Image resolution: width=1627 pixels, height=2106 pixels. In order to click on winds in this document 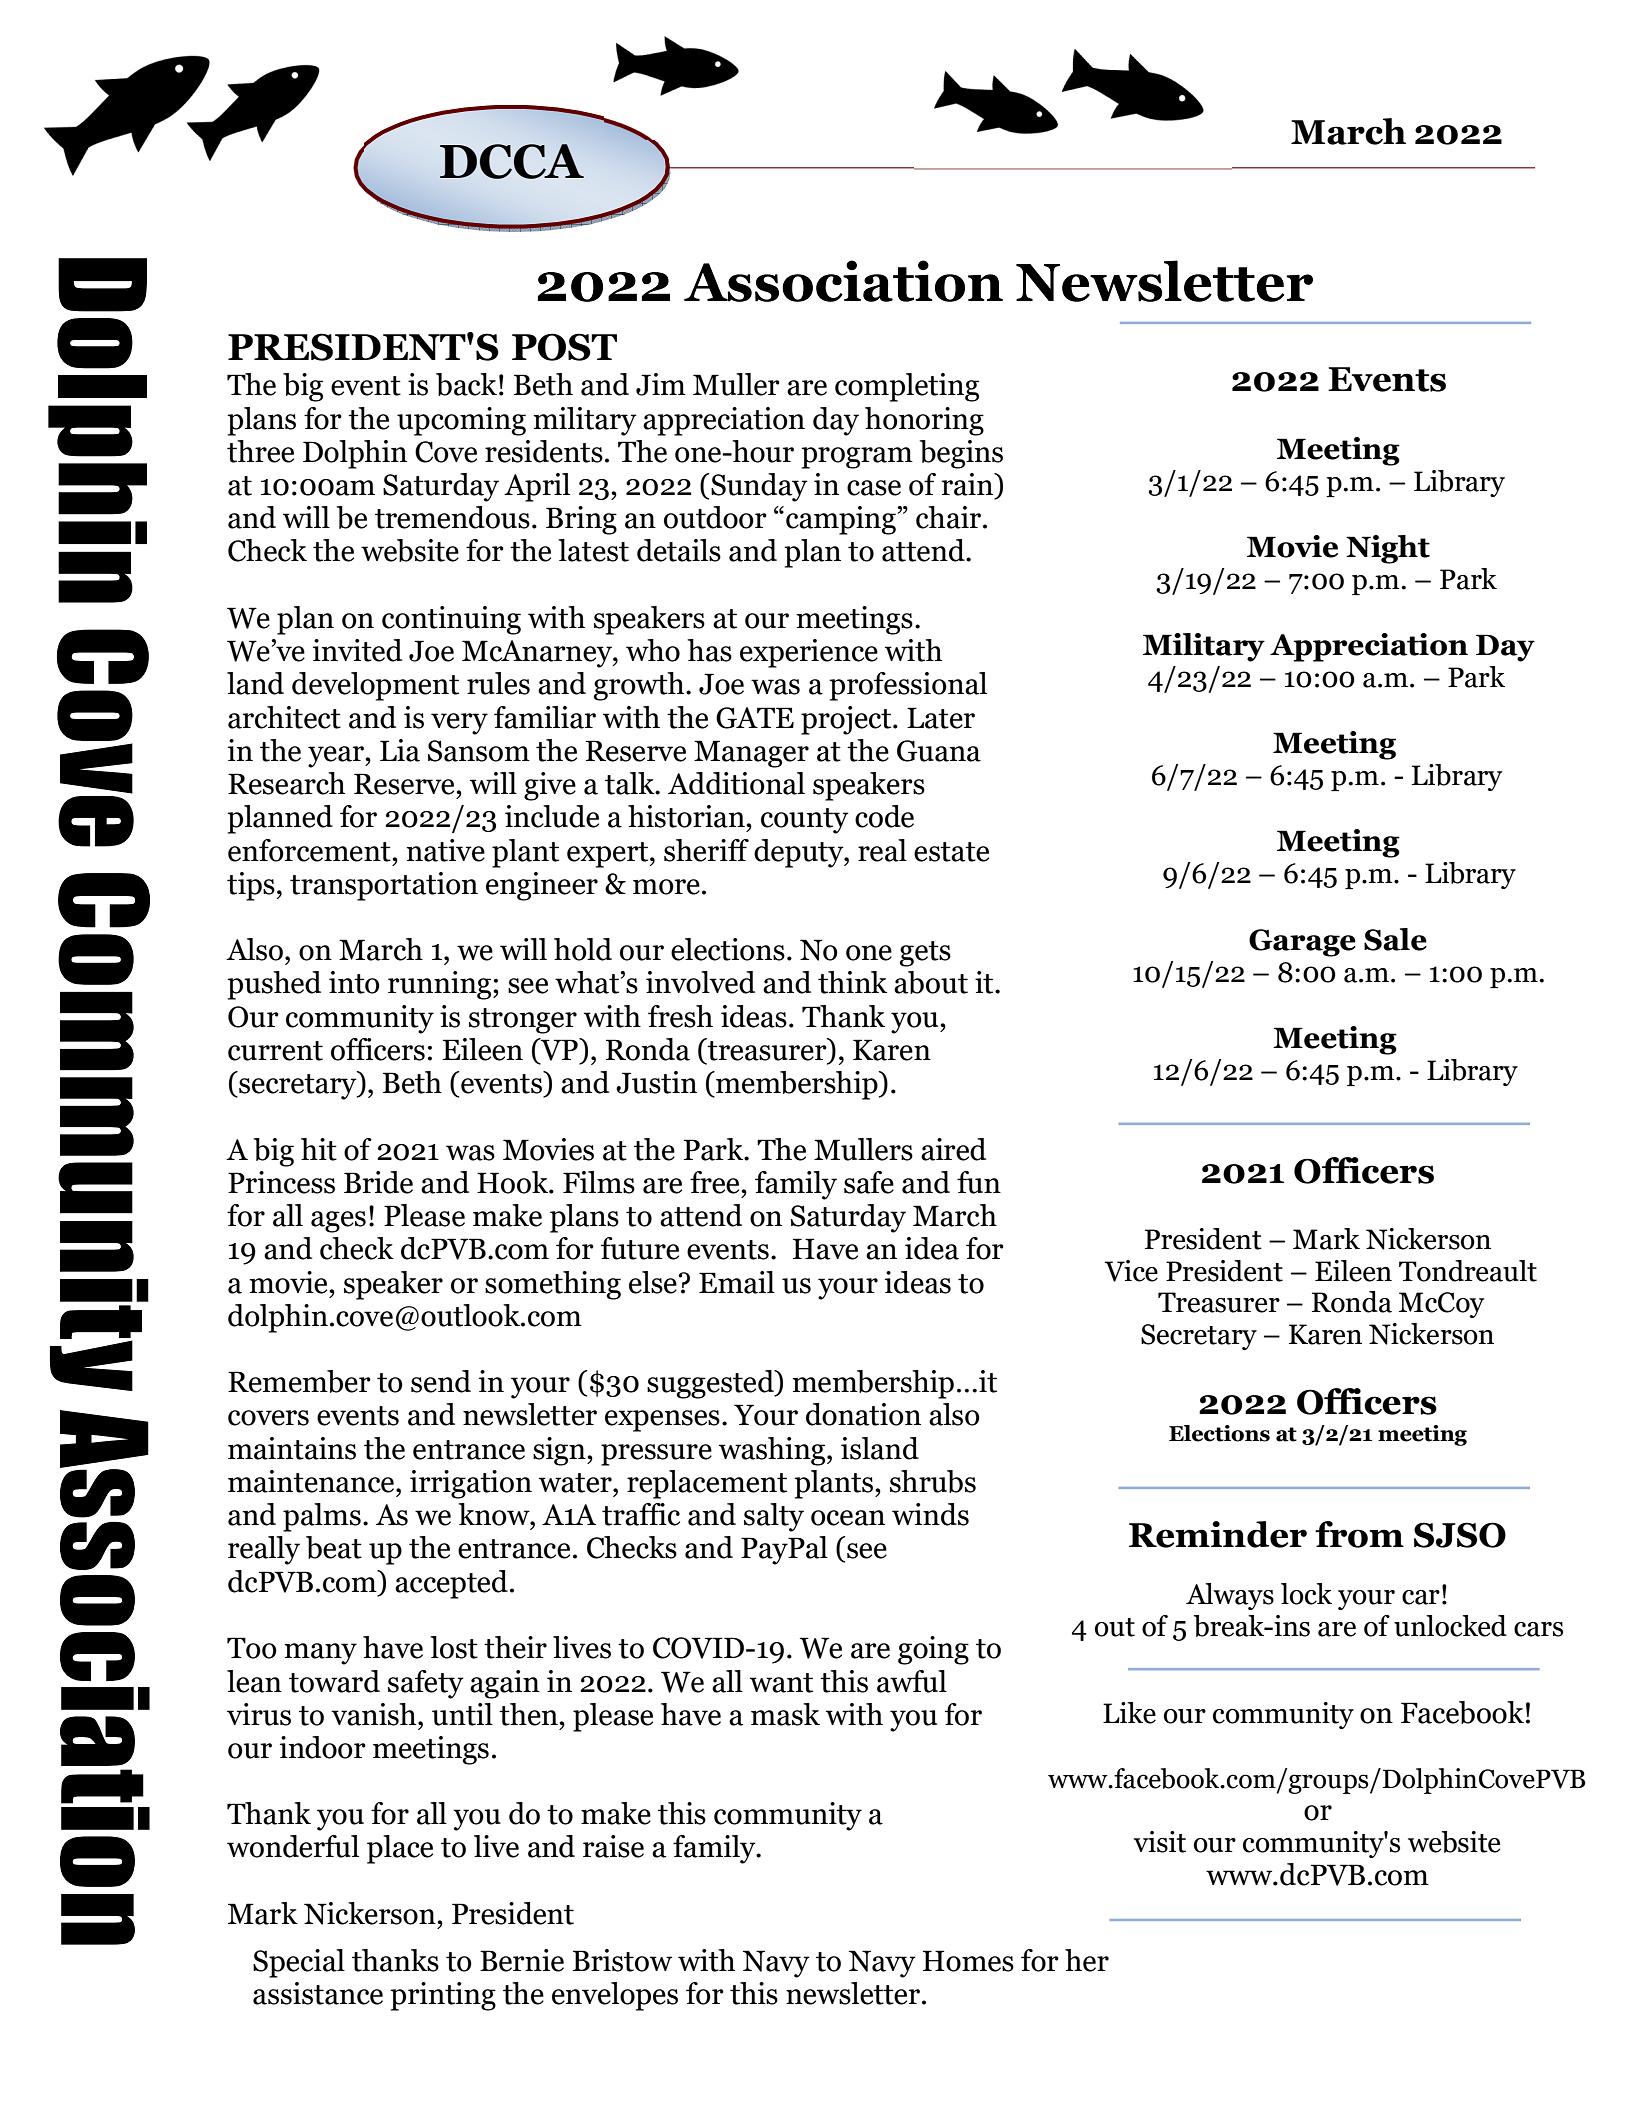, I will do `click(930, 1514)`.
